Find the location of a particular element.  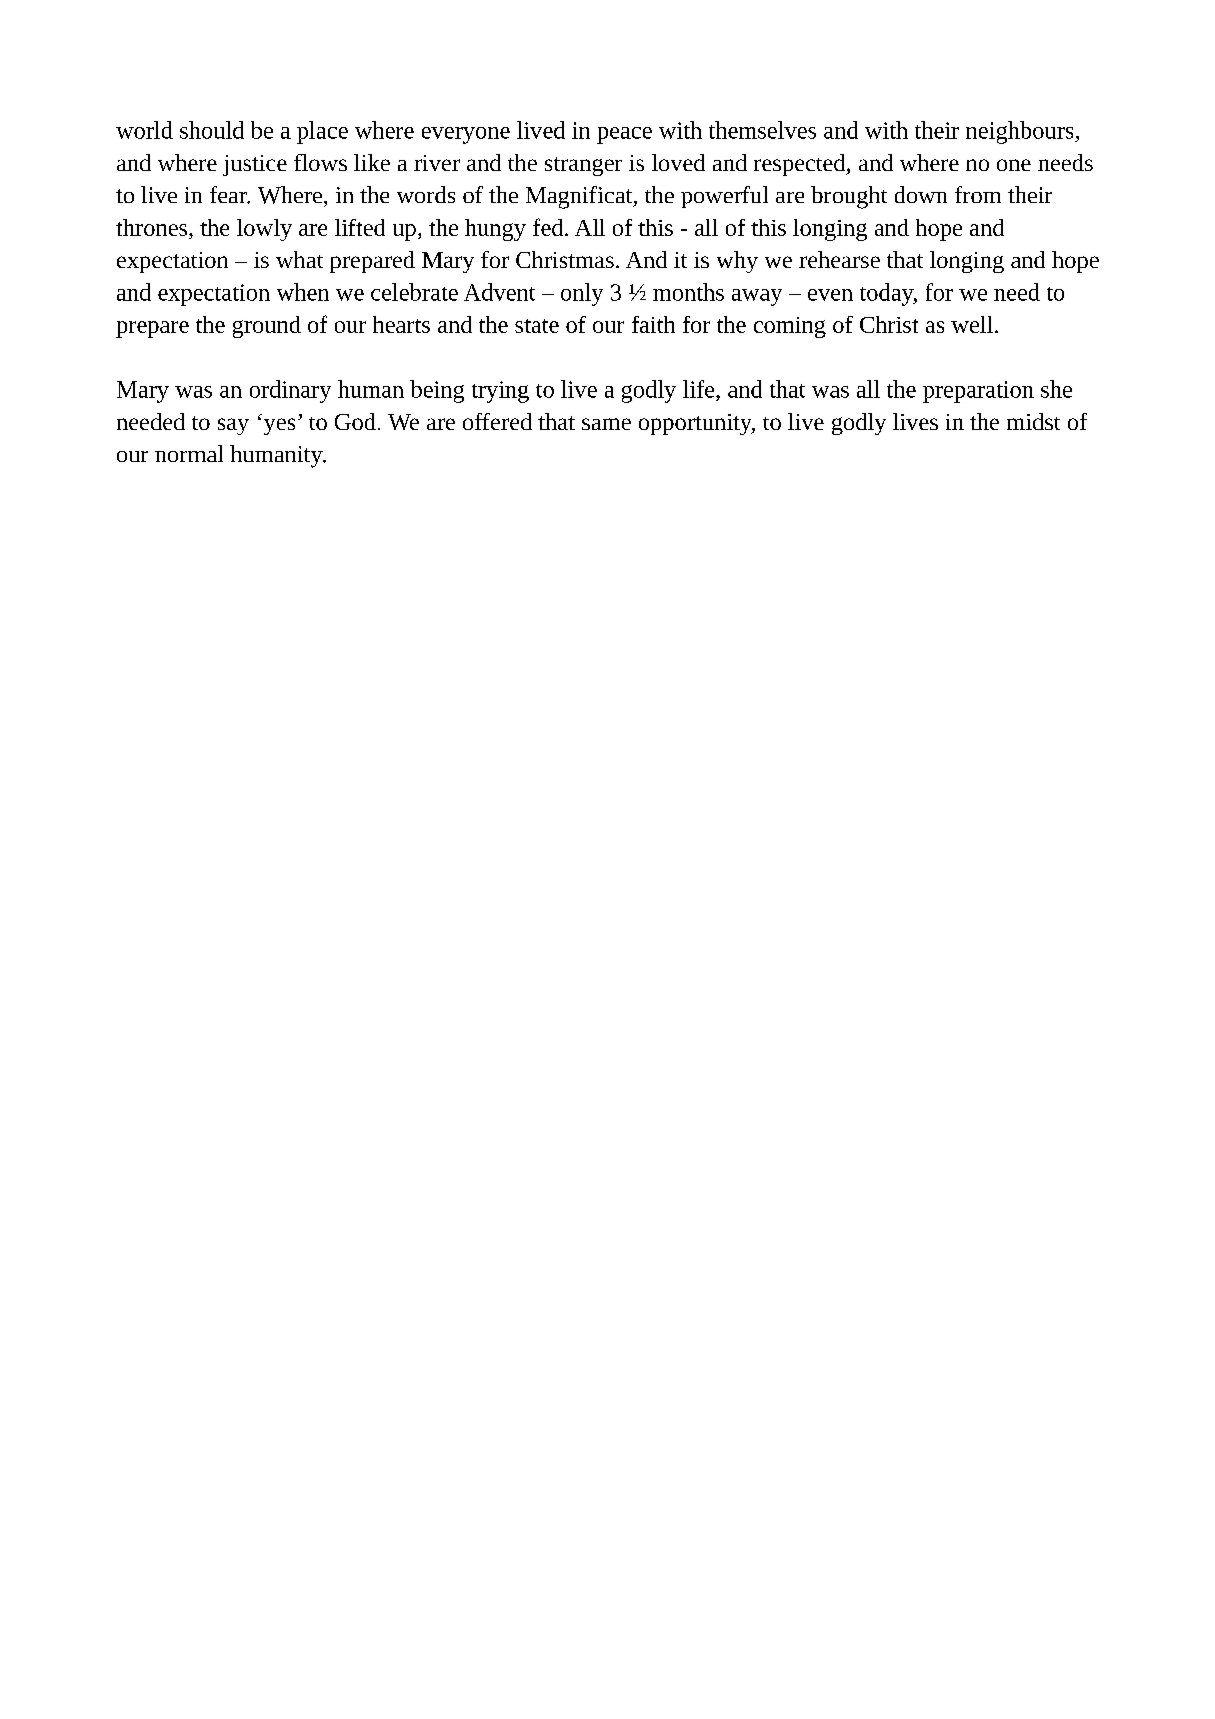

preparation is located at coordinates (978, 392).
